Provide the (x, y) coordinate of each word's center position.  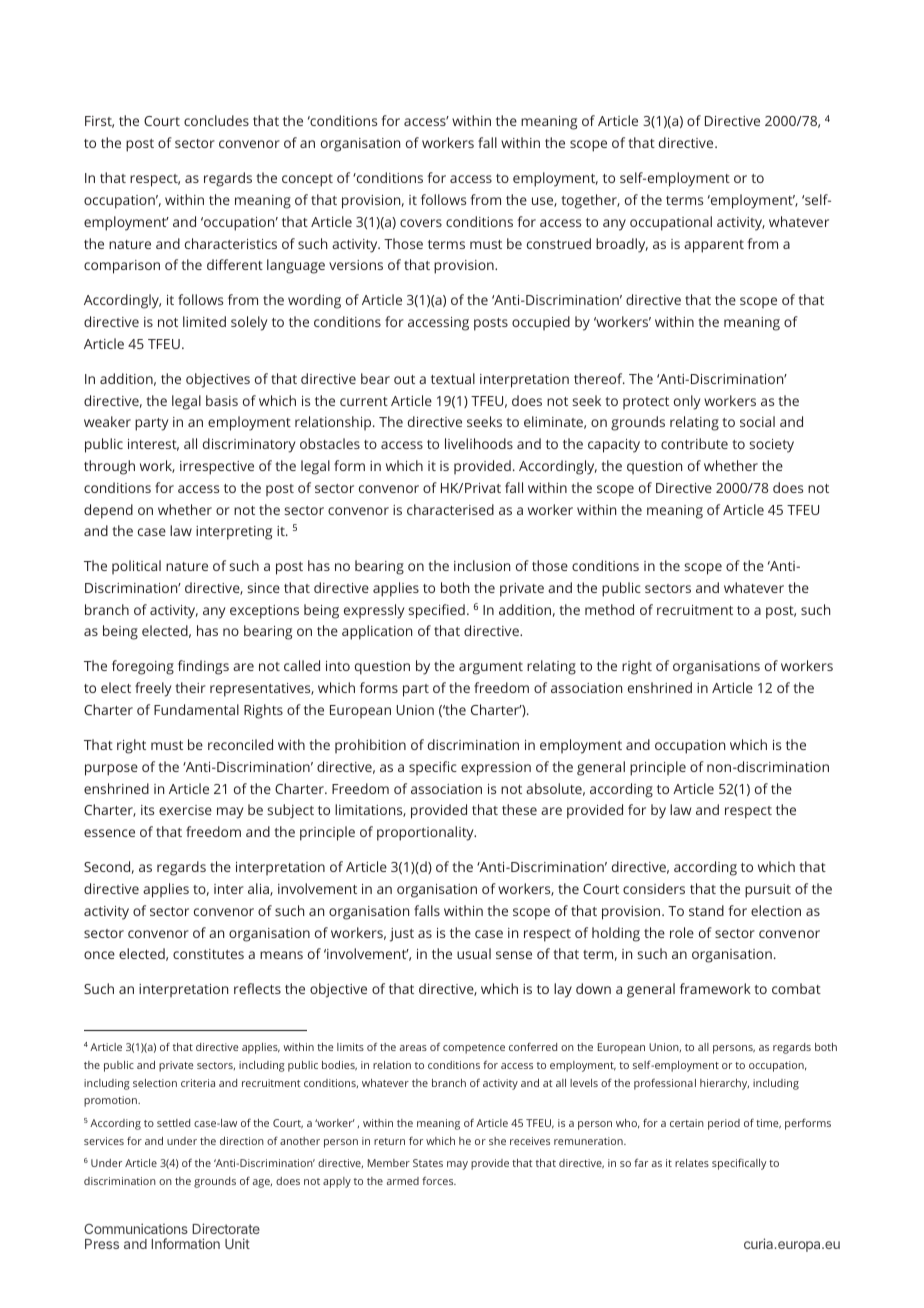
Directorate (226, 1228)
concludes (216, 120)
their (191, 687)
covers (421, 223)
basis (222, 400)
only (687, 402)
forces (439, 1180)
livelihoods (479, 443)
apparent (714, 246)
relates (692, 1163)
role (682, 932)
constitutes (208, 954)
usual (474, 953)
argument (491, 668)
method (609, 609)
